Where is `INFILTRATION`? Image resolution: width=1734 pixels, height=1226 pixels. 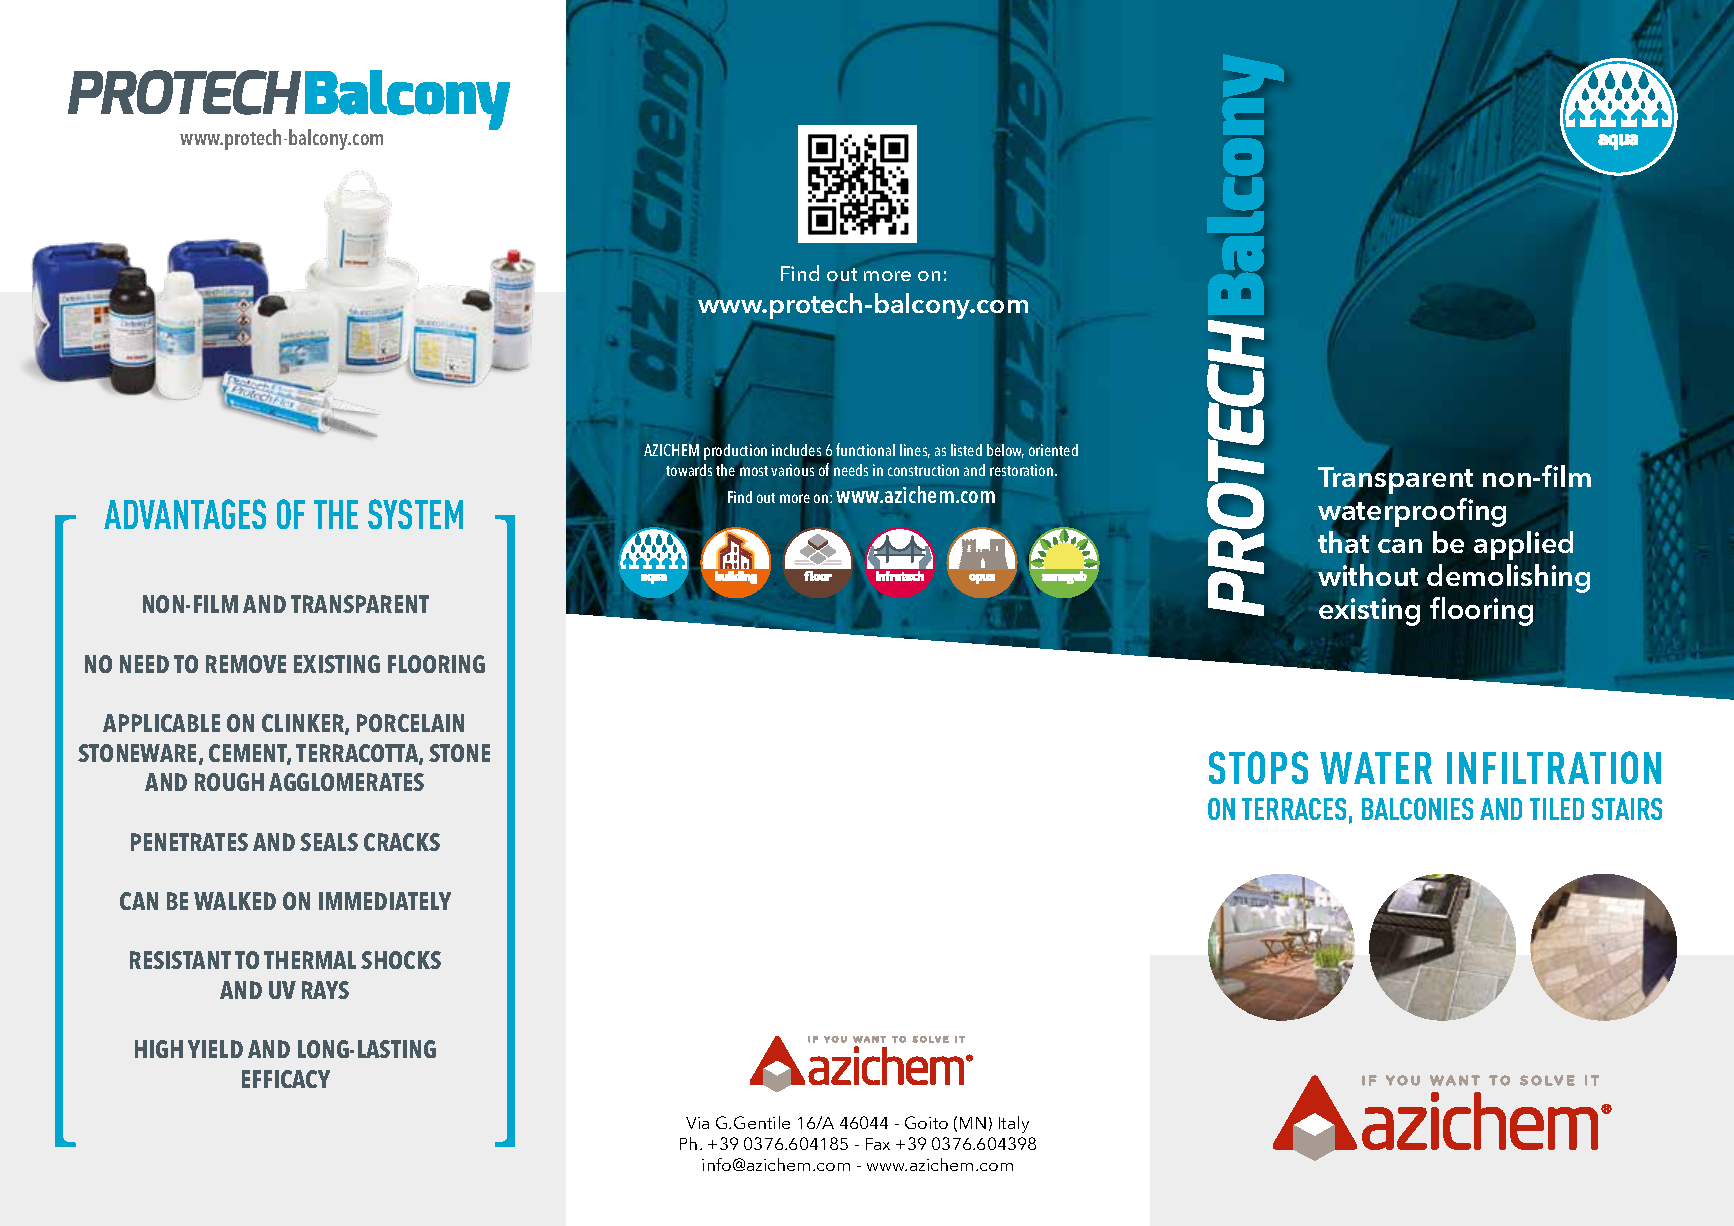 INFILTRATION is located at coordinates (1554, 767).
